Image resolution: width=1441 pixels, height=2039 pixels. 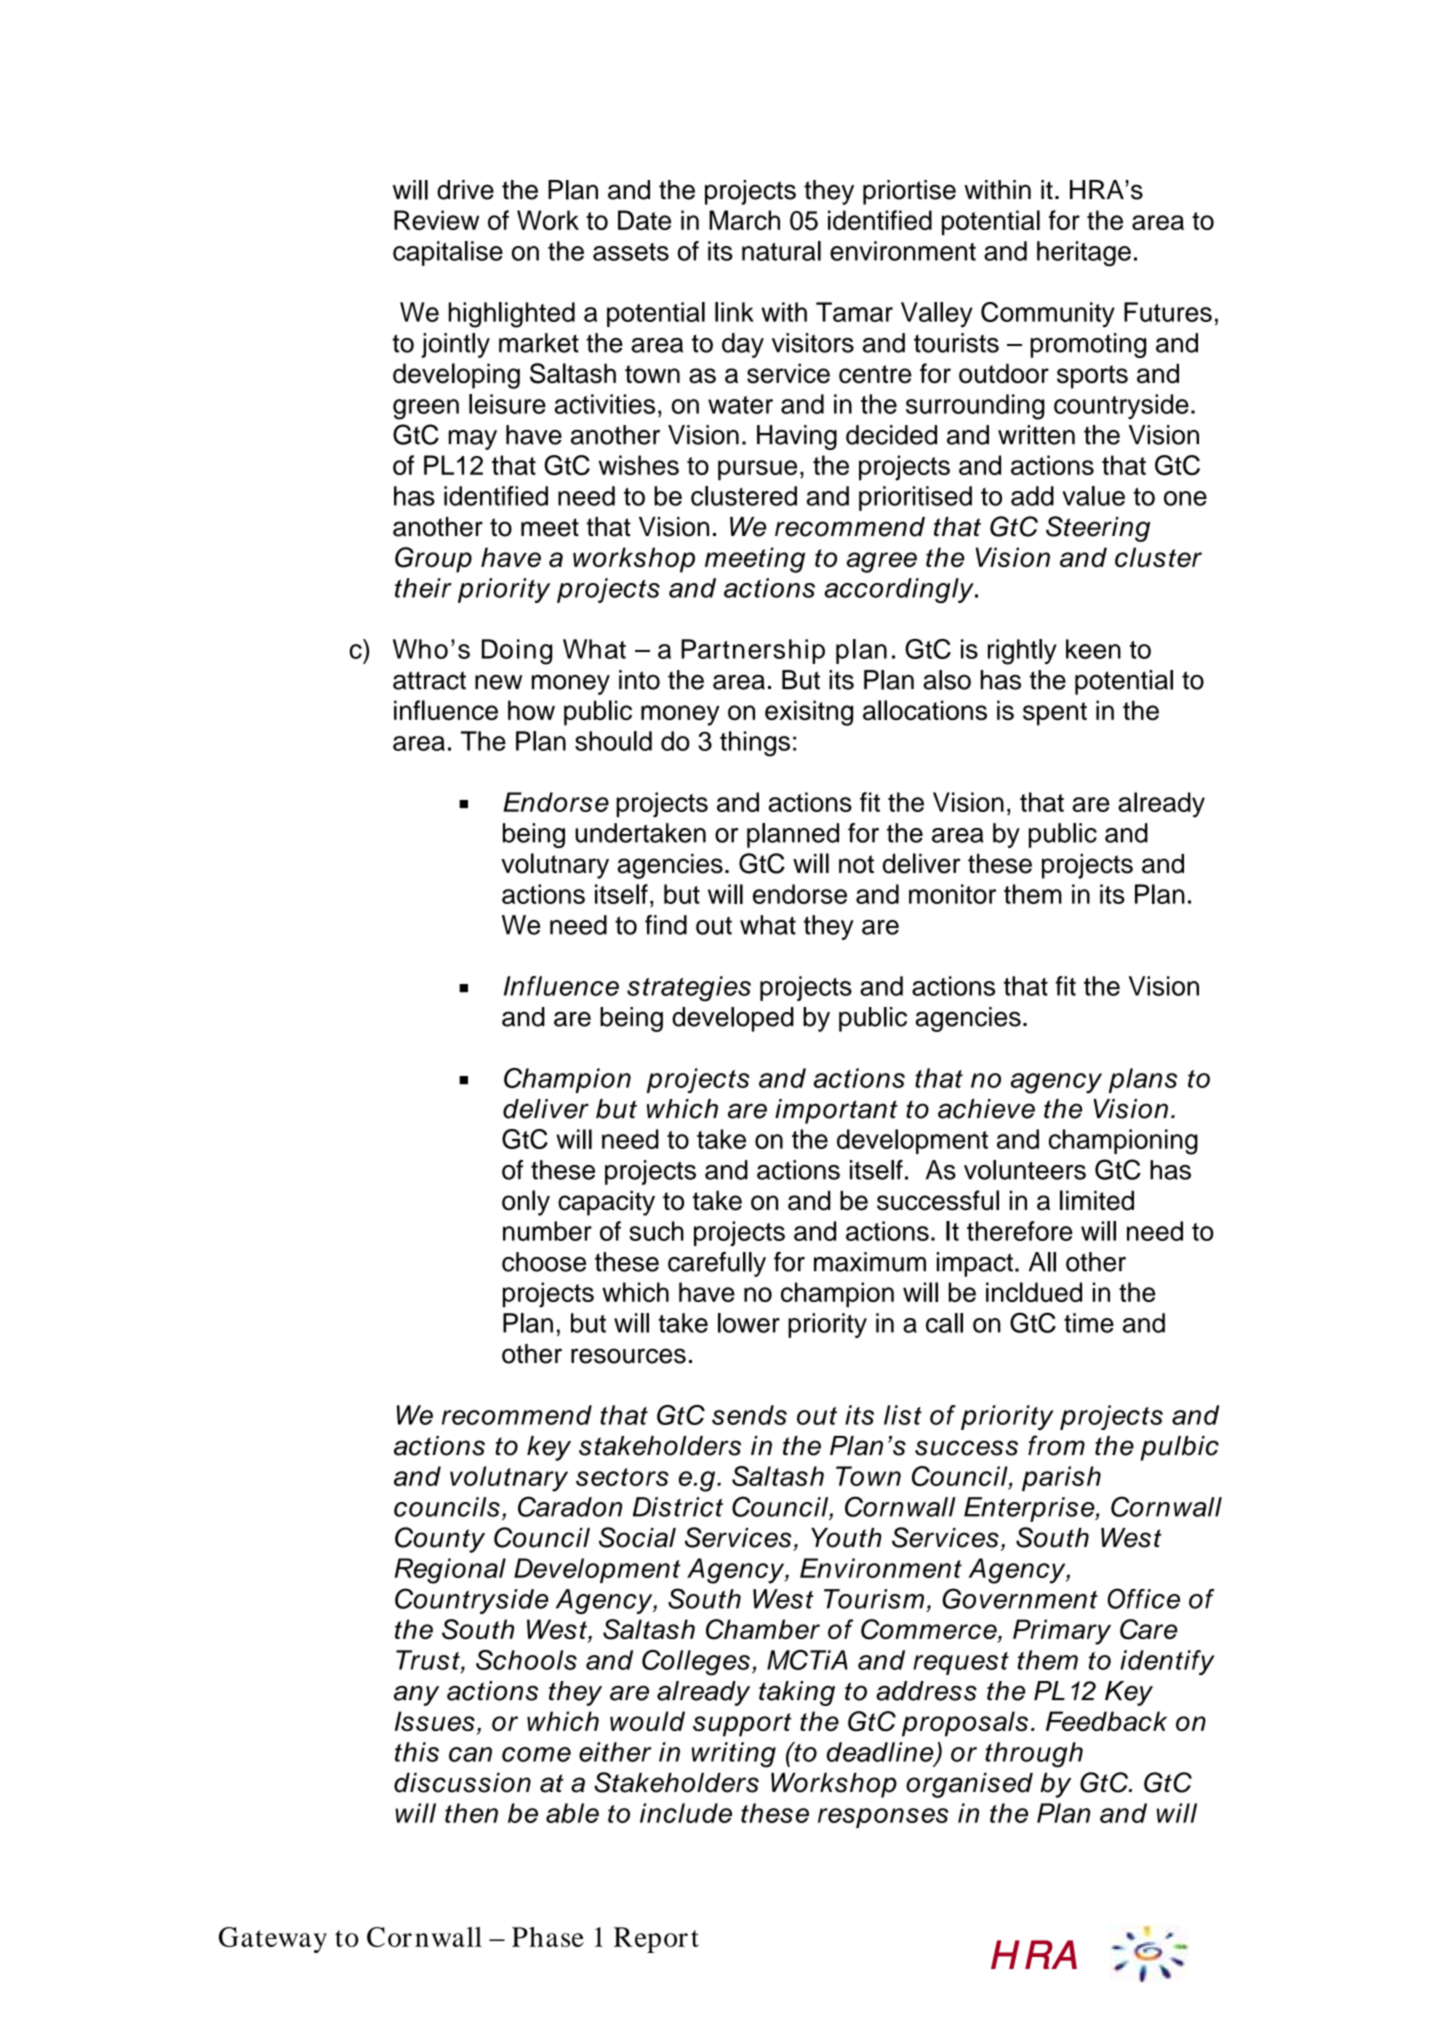 What do you see at coordinates (436, 220) in the screenshot?
I see `Review` at bounding box center [436, 220].
